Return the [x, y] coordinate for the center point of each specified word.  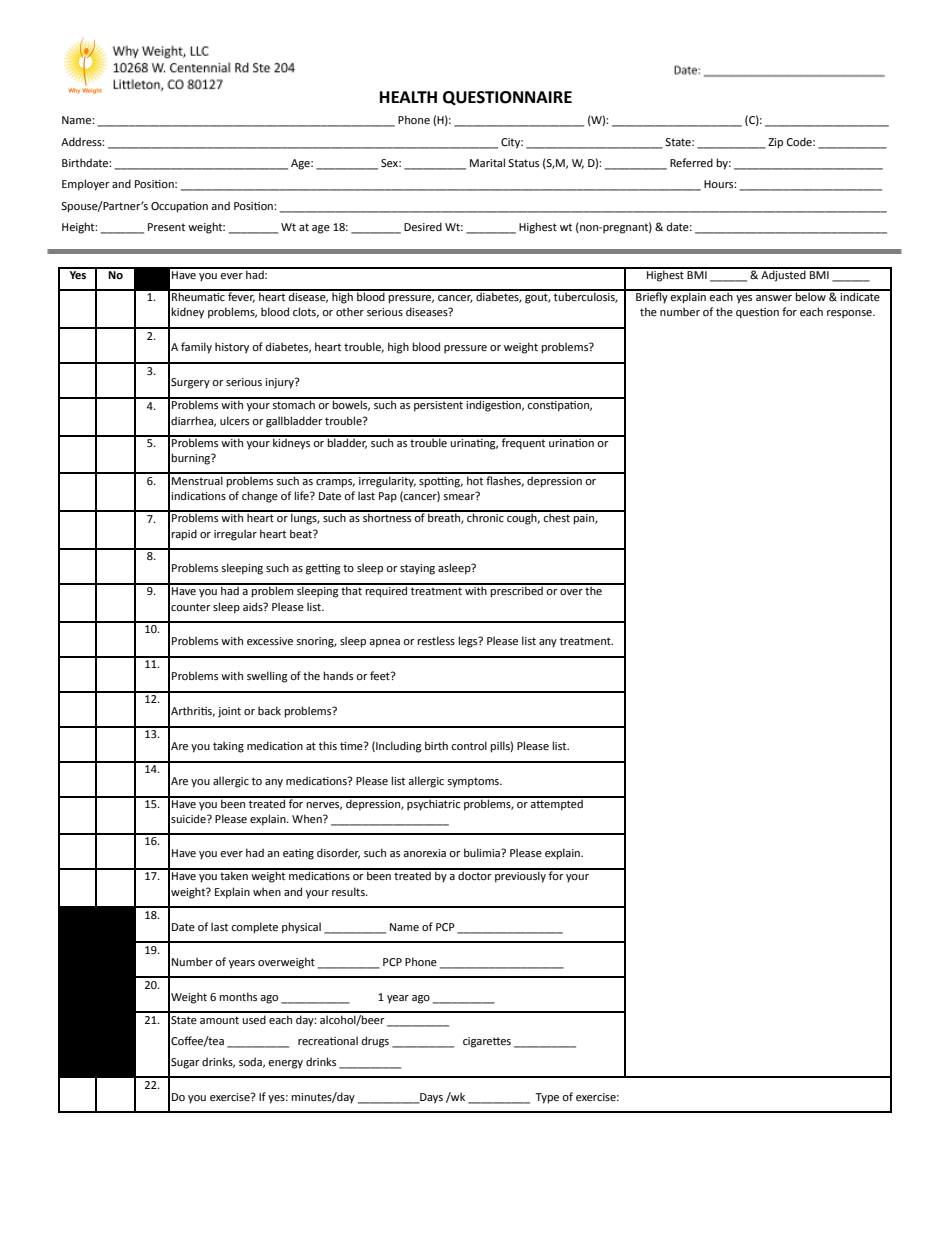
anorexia [424, 853]
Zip [775, 143]
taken [234, 874]
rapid [184, 535]
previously [520, 876]
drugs [375, 1042]
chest [557, 516]
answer [774, 298]
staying [417, 569]
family [196, 348]
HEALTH [408, 97]
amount [219, 1020]
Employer [86, 185]
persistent [439, 405]
